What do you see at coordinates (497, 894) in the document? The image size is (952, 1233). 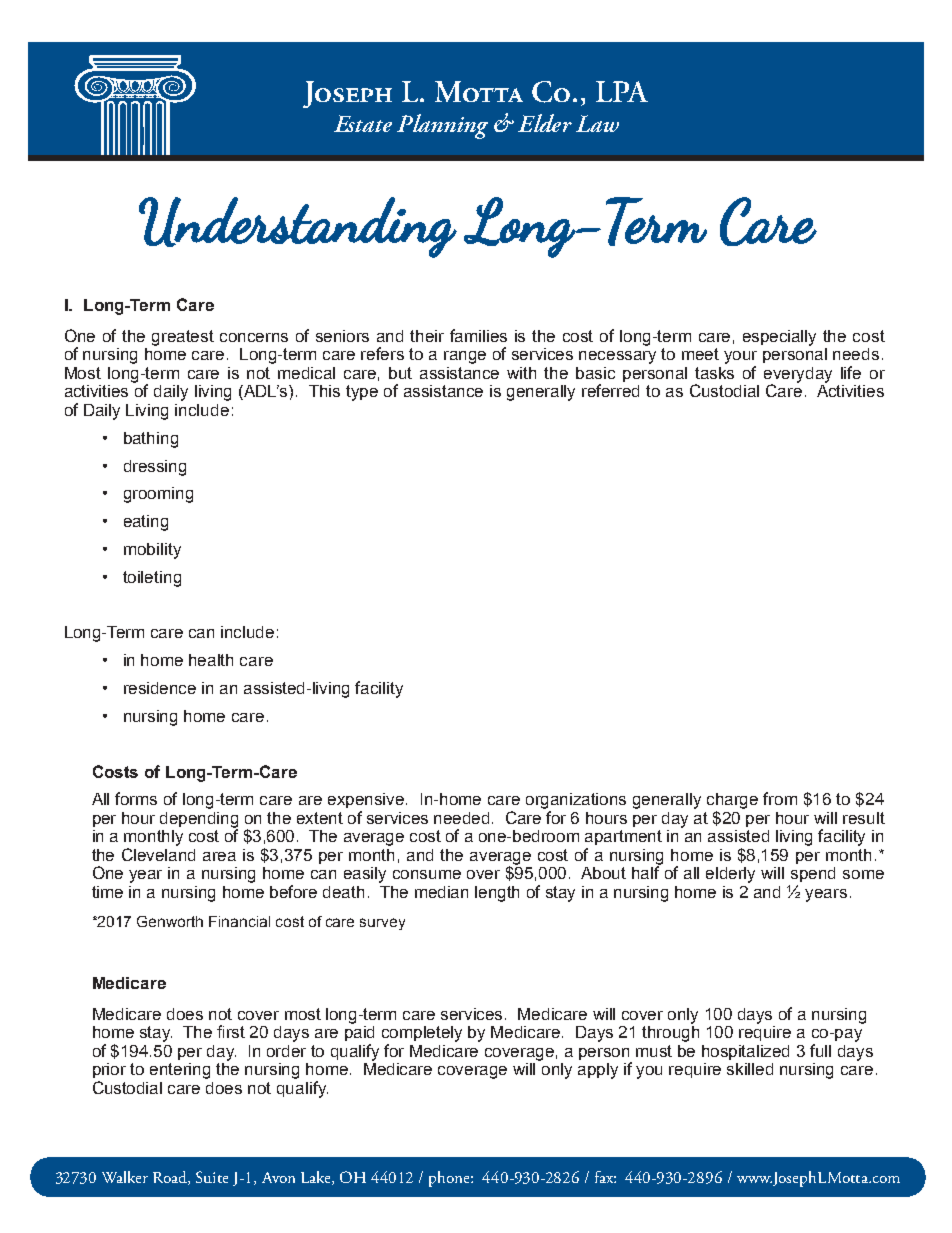 I see `length` at bounding box center [497, 894].
